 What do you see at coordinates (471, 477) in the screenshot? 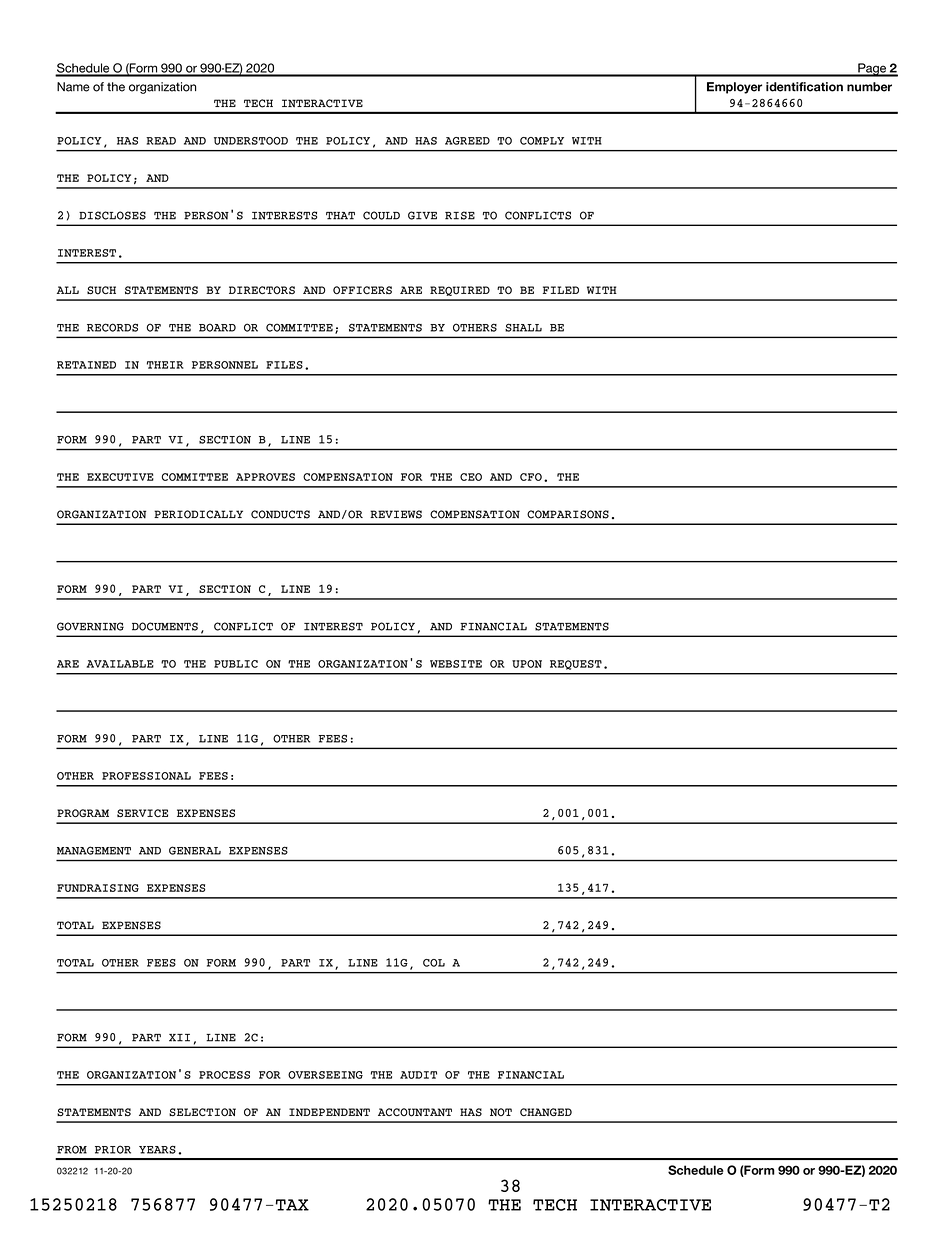
I see `CEO` at bounding box center [471, 477].
